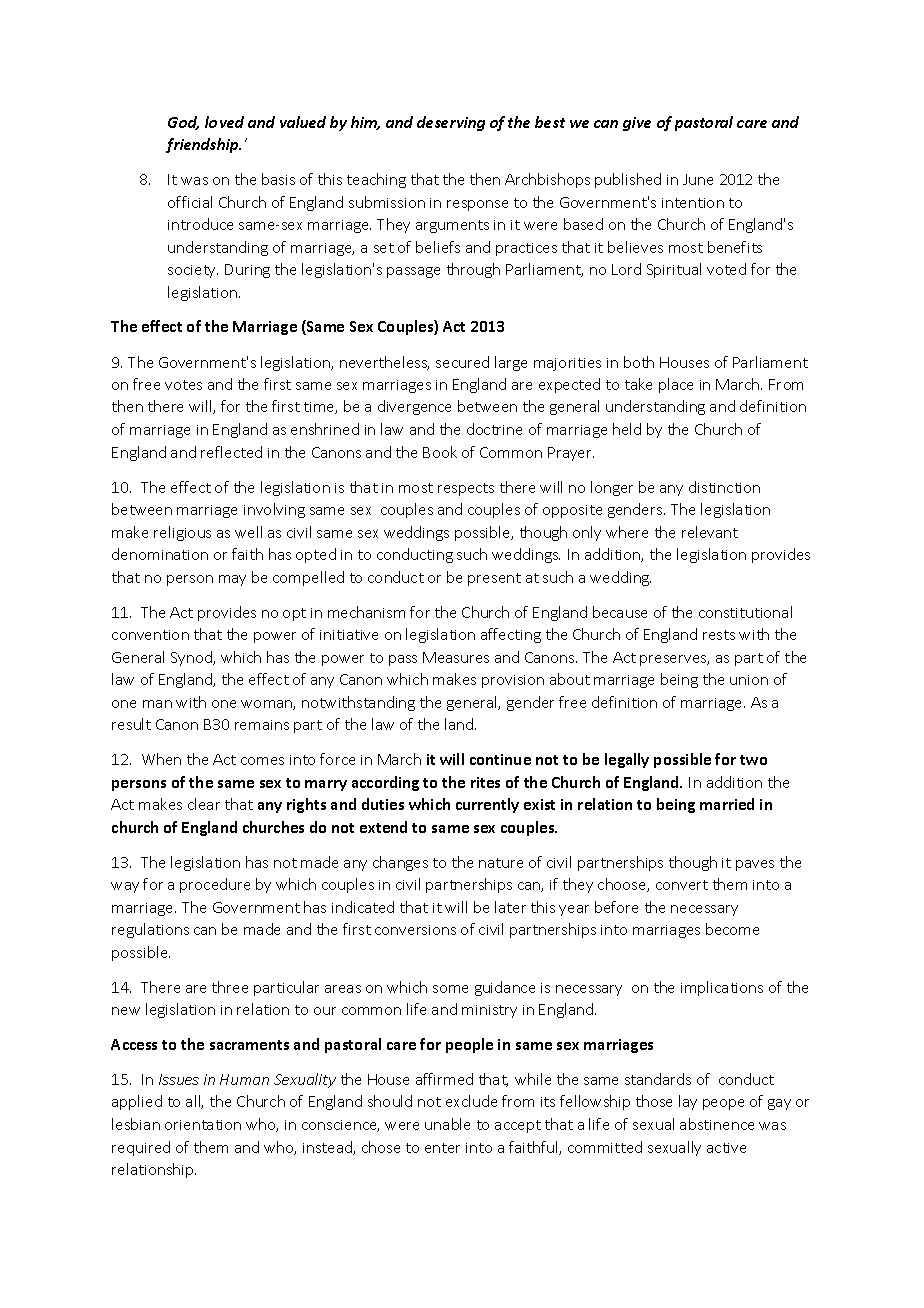 This image has height=1308, width=924. Describe the element at coordinates (192, 658) in the image. I see `Synod` at that location.
